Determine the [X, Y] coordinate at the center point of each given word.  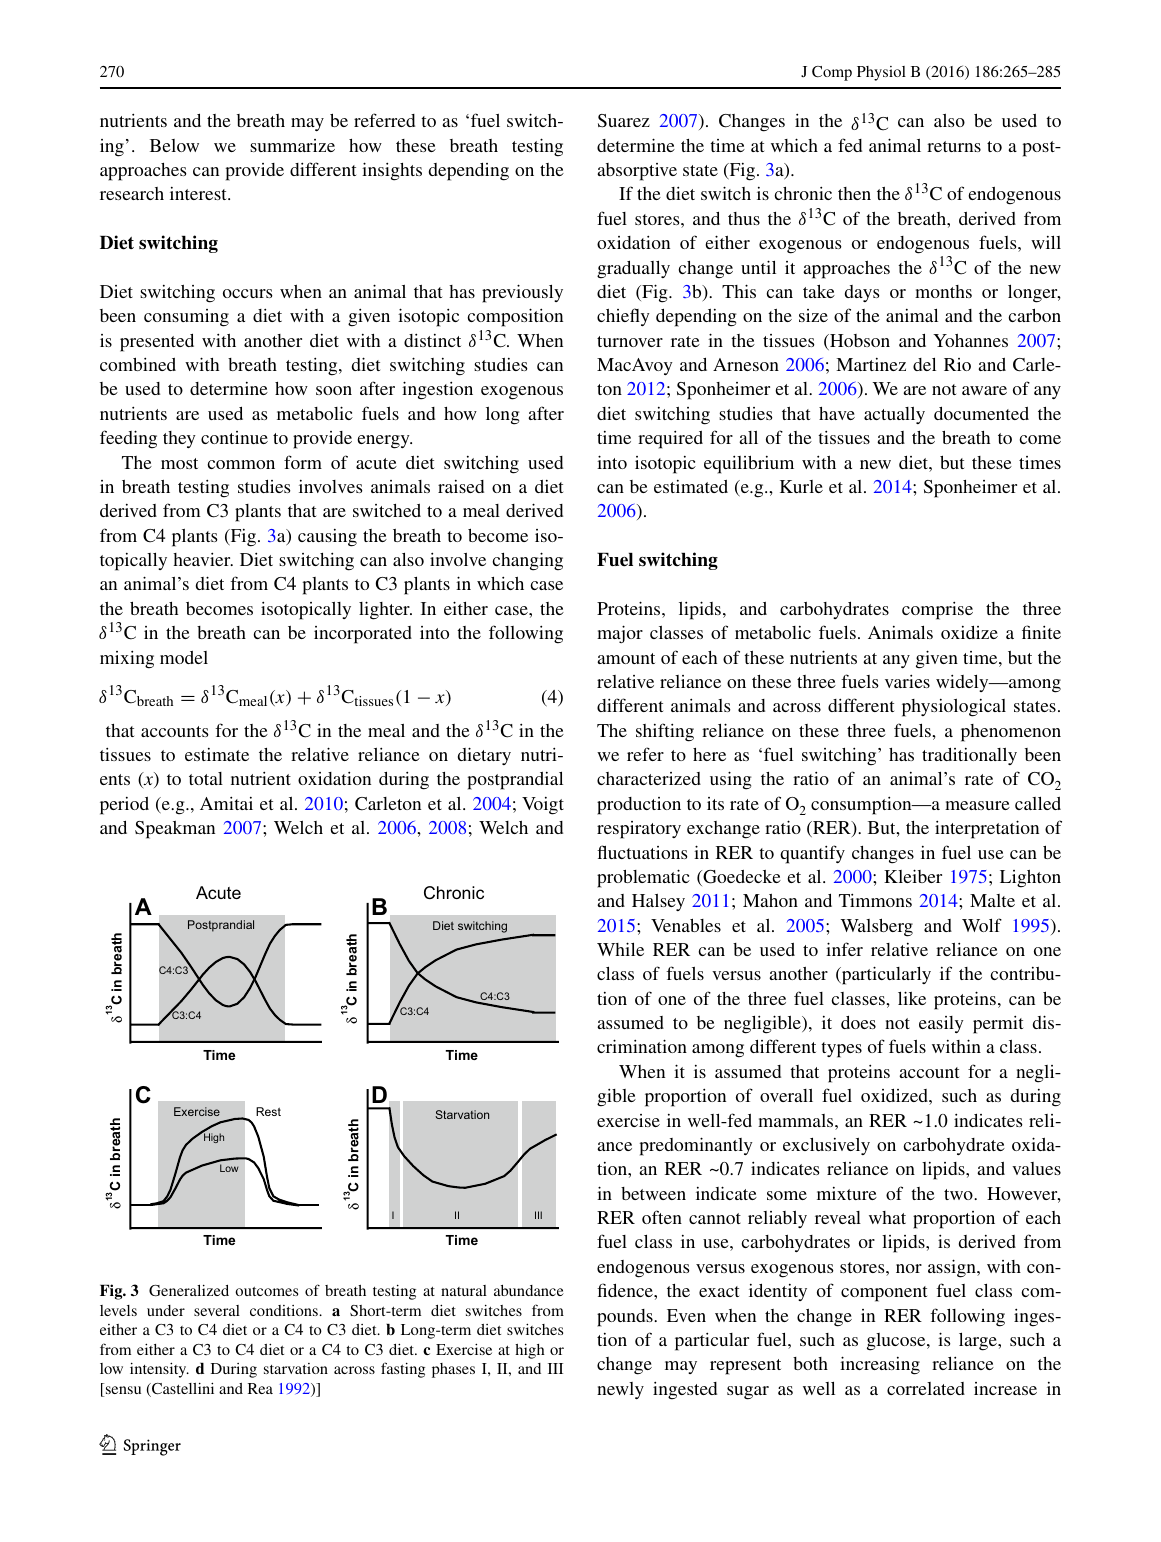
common [241, 464]
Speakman [175, 830]
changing [527, 561]
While [620, 949]
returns [954, 146]
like [912, 998]
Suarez [624, 121]
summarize [292, 145]
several [217, 1310]
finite [1041, 632]
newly [620, 1390]
